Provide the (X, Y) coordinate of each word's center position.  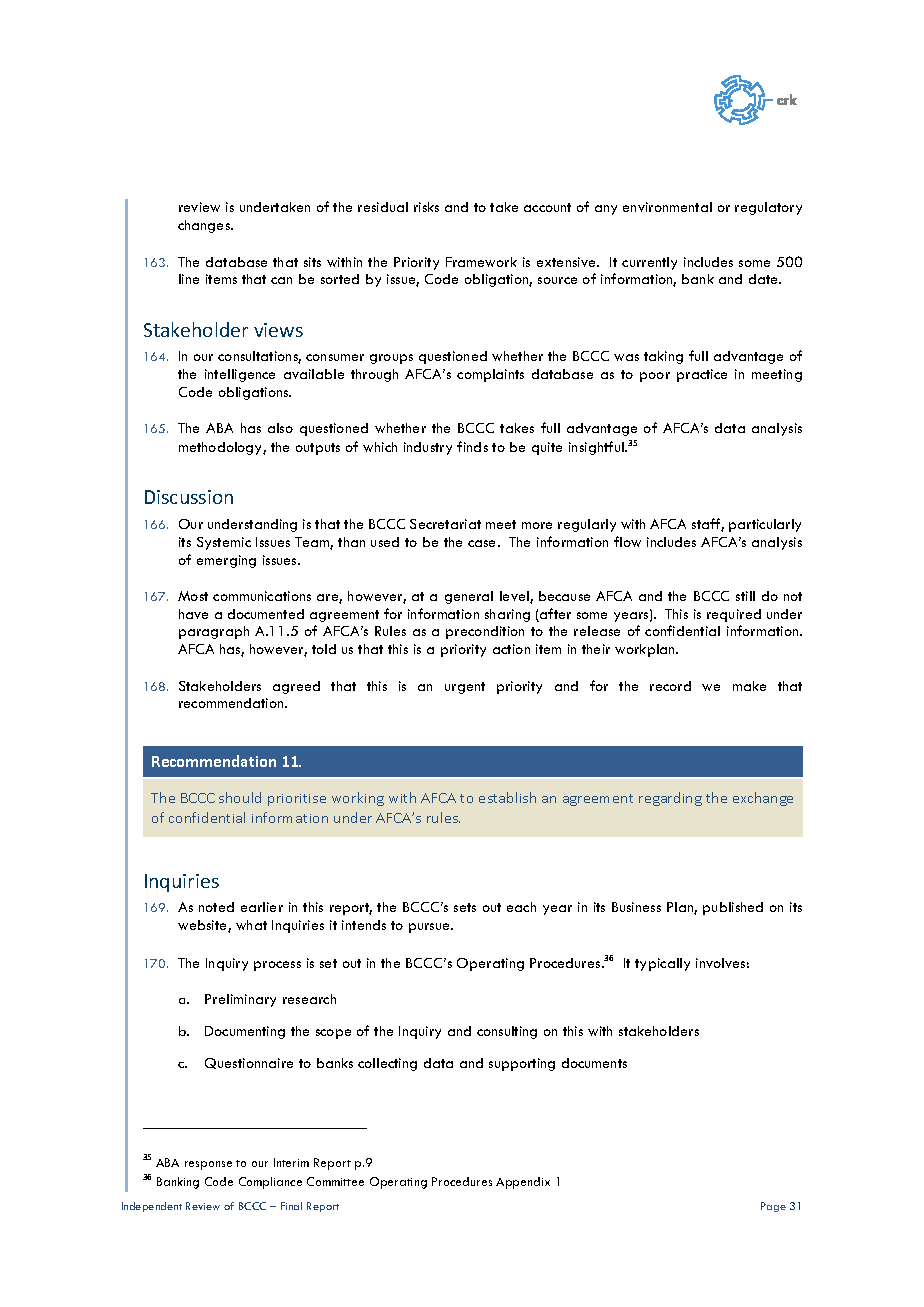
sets (465, 907)
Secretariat (445, 524)
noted (216, 907)
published (733, 908)
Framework (481, 262)
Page (773, 1207)
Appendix (523, 1183)
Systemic (224, 543)
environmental (667, 207)
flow (627, 541)
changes (205, 226)
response (208, 1165)
